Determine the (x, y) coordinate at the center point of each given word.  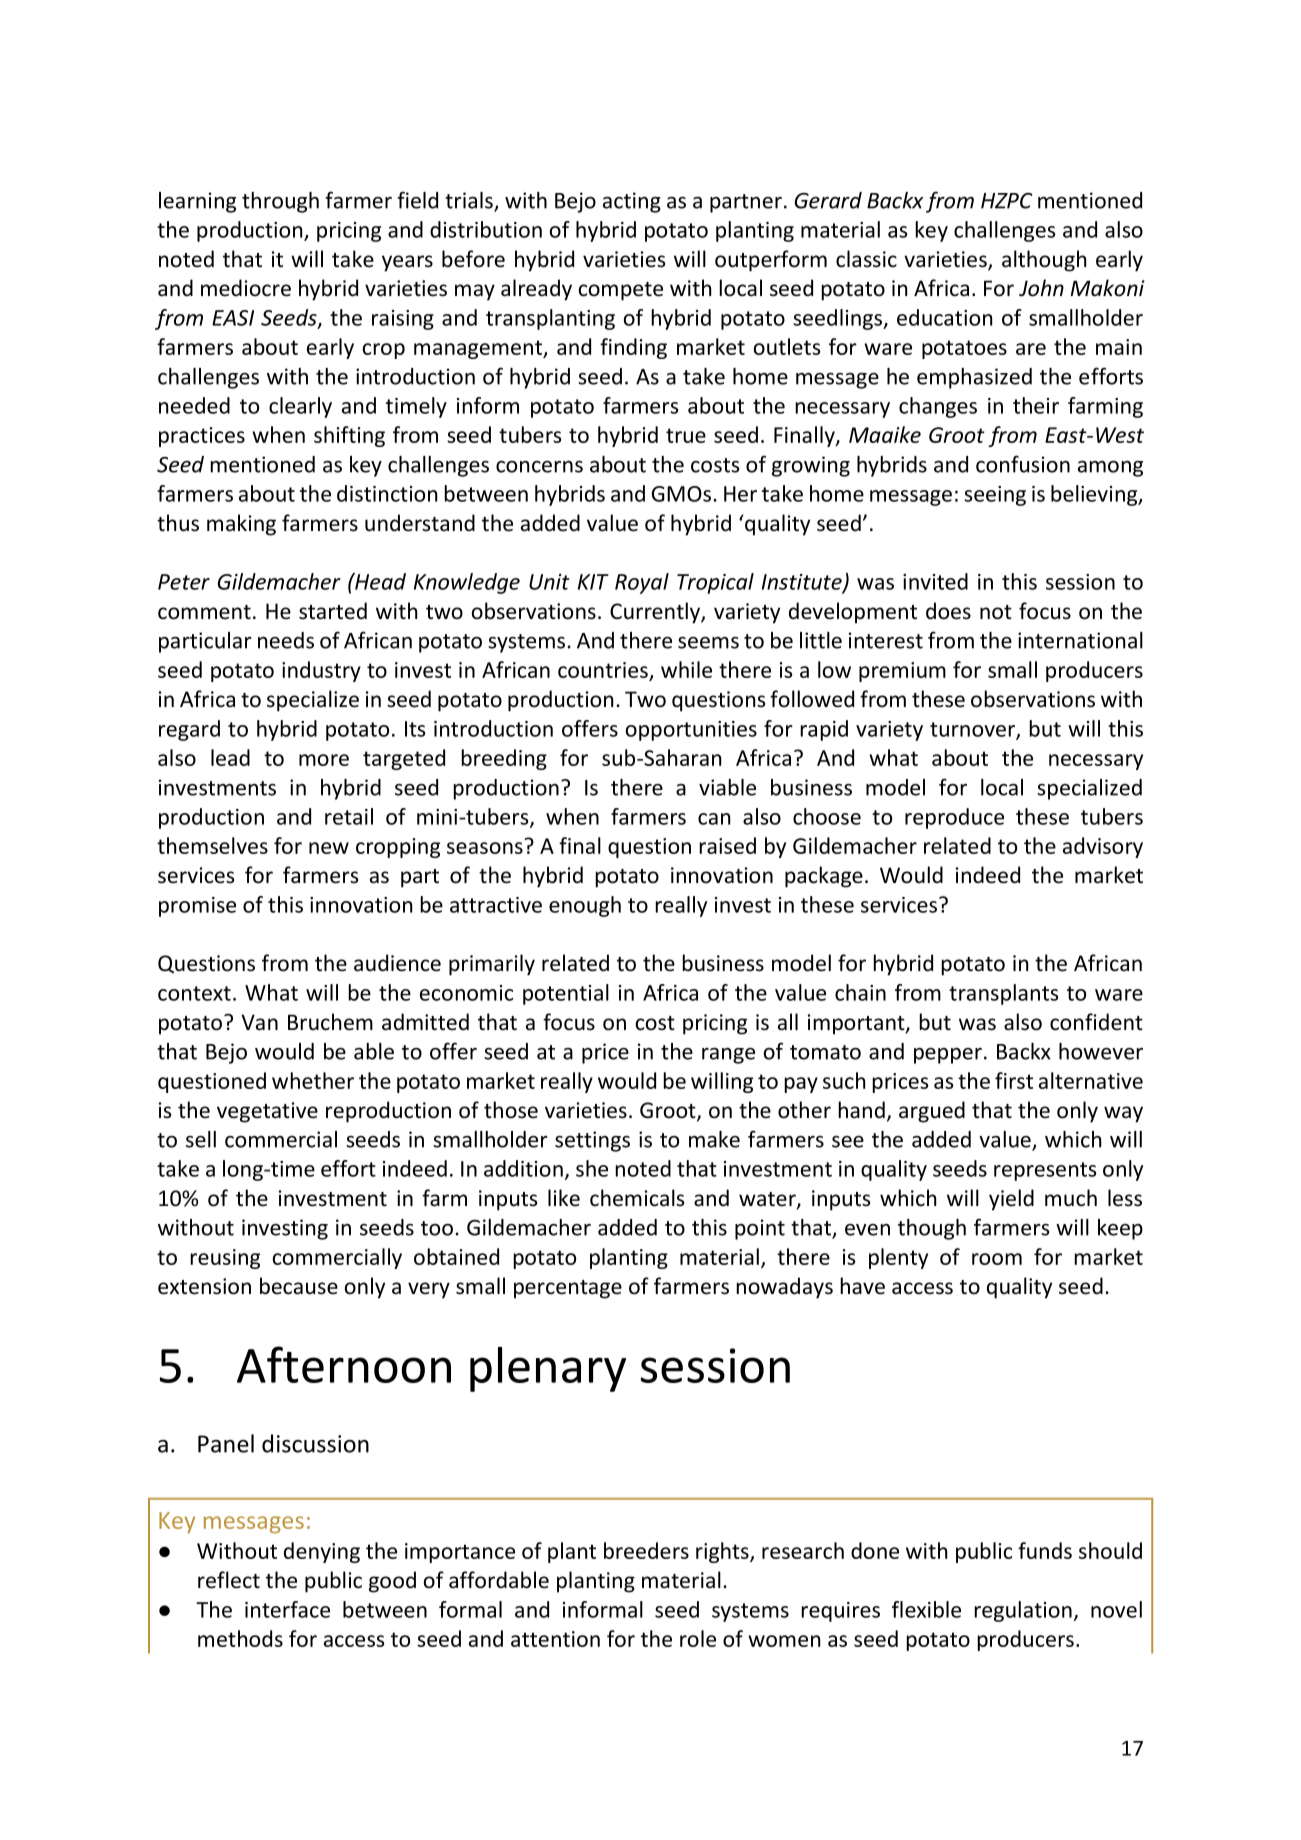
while (686, 669)
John (1041, 288)
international (1080, 640)
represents (1045, 1171)
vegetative (267, 1112)
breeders (646, 1550)
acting (632, 202)
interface (287, 1609)
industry (321, 671)
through (280, 202)
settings (592, 1141)
